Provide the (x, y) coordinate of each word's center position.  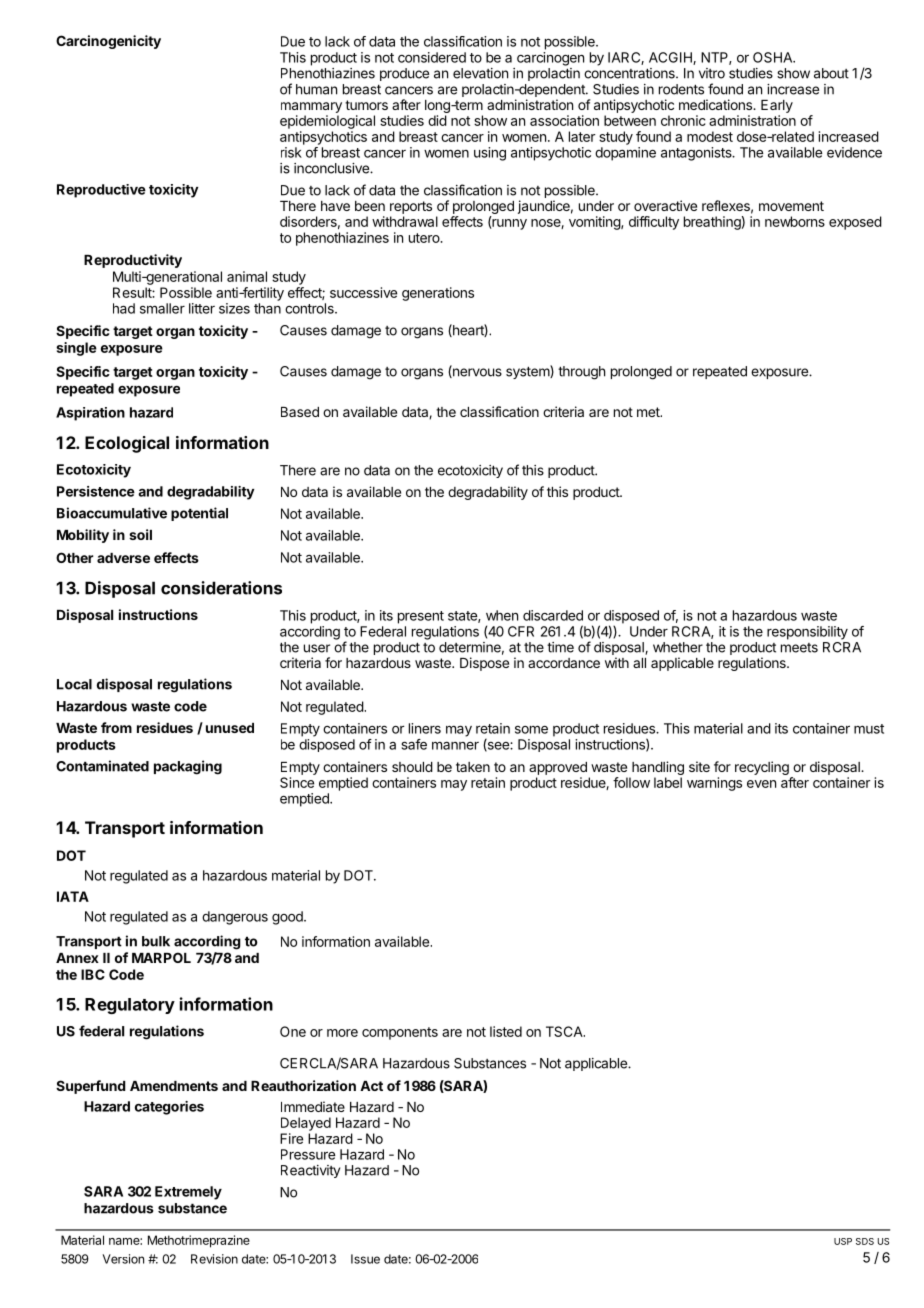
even (761, 784)
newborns (795, 221)
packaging (188, 767)
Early (777, 106)
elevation (480, 73)
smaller (162, 308)
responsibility (807, 633)
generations (438, 294)
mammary (311, 107)
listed (506, 1031)
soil (140, 534)
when (502, 615)
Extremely (188, 1193)
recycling (762, 768)
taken (473, 767)
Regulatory (130, 1006)
